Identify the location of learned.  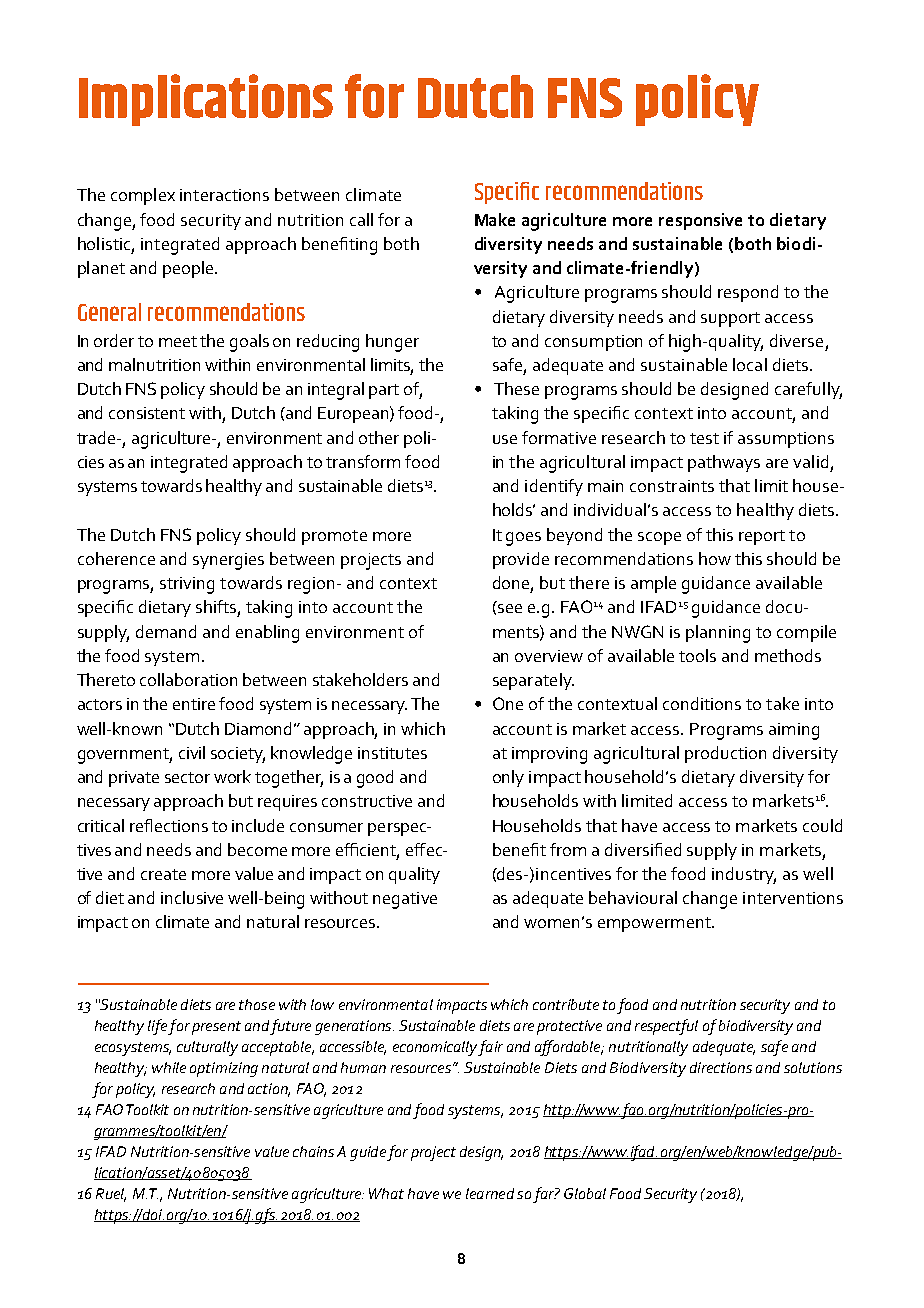
(490, 1193).
